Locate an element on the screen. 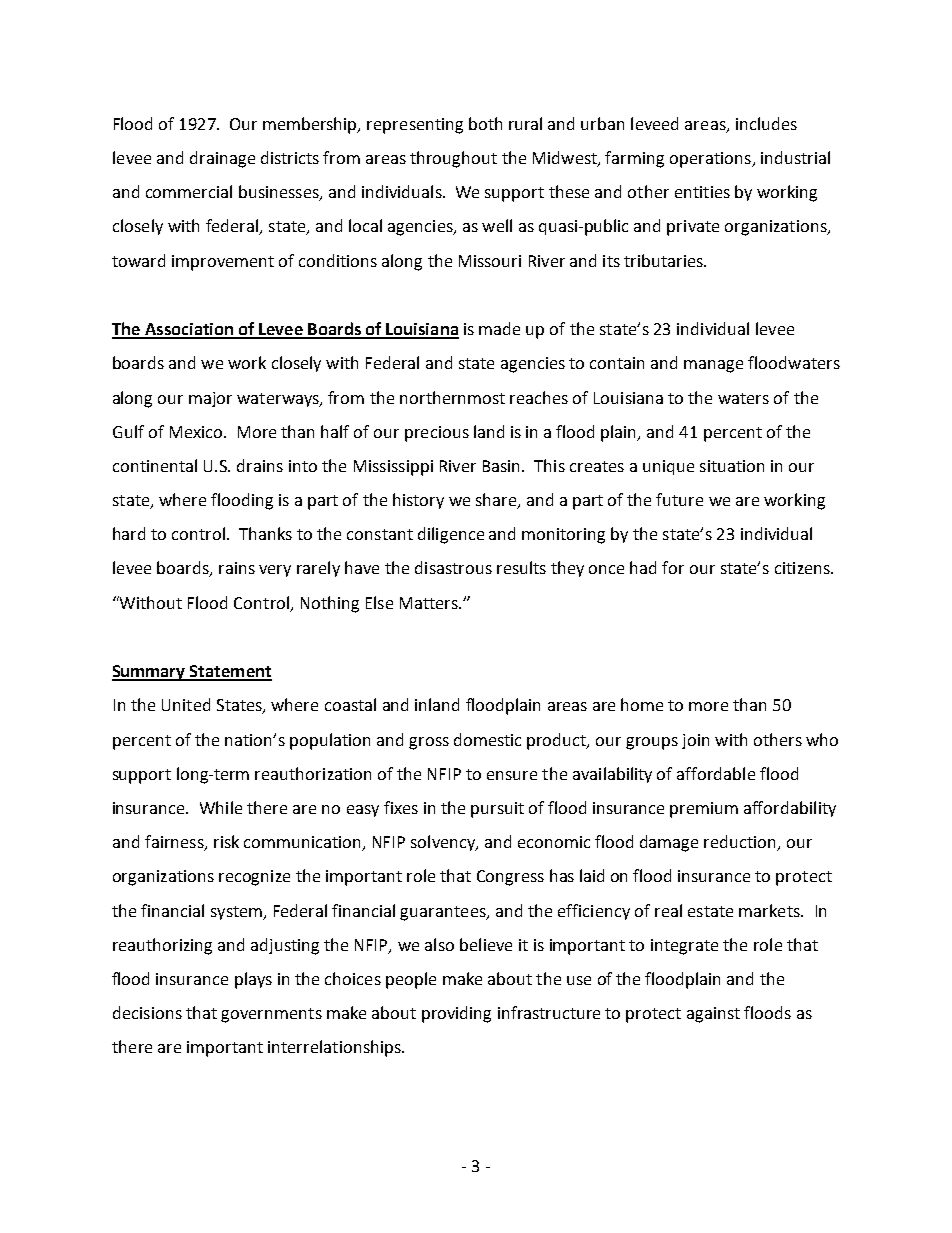 The height and width of the screenshot is (1233, 952). citizens is located at coordinates (803, 568).
